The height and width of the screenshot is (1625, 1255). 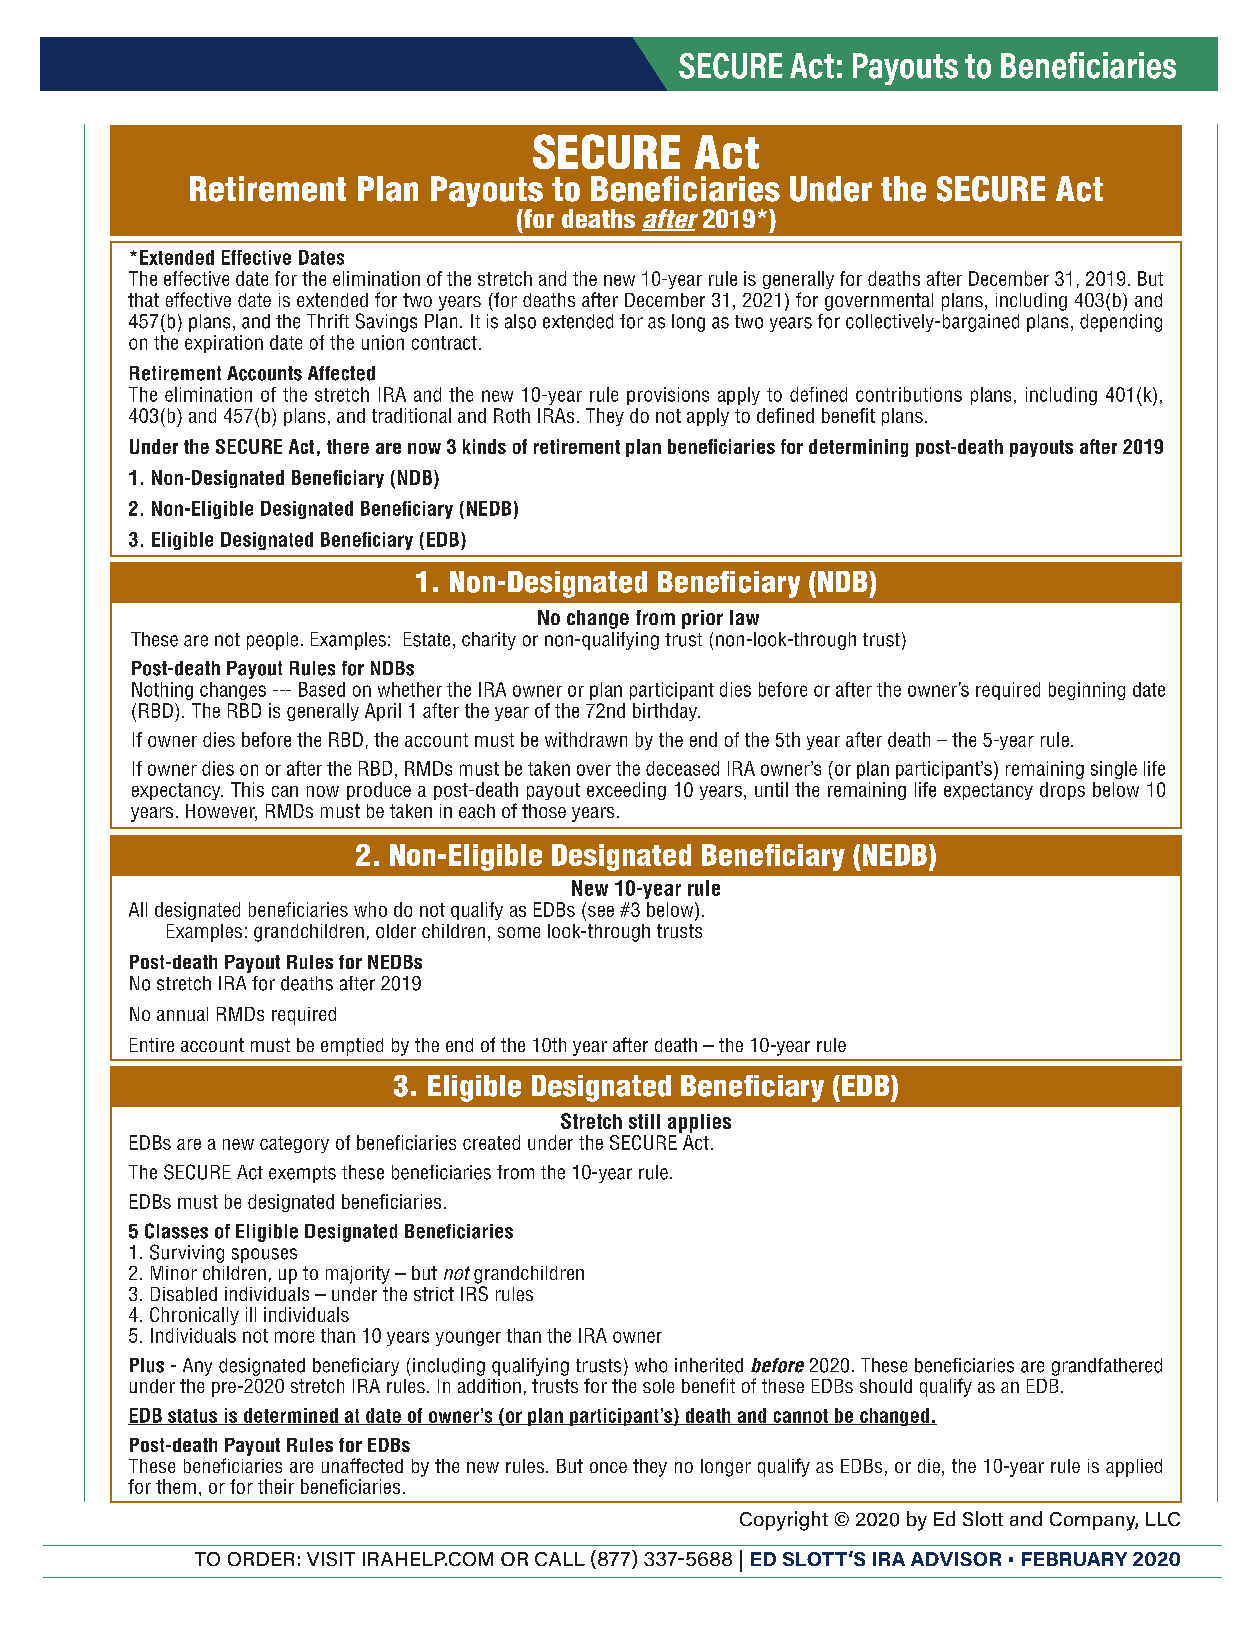 I want to click on depending, so click(x=1121, y=323).
